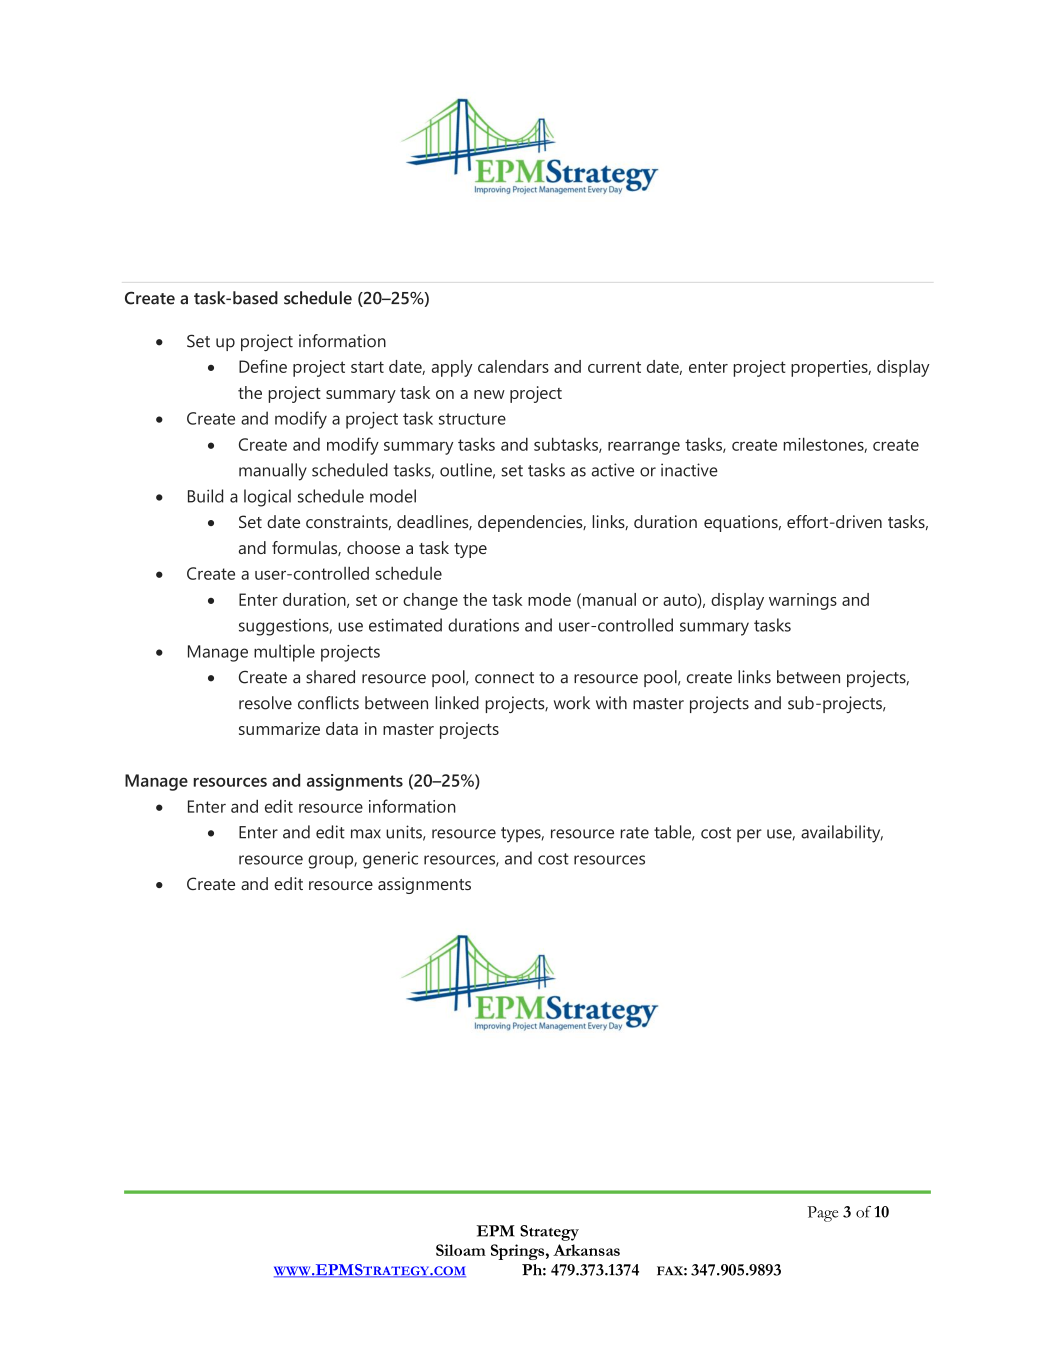  I want to click on max, so click(366, 834).
